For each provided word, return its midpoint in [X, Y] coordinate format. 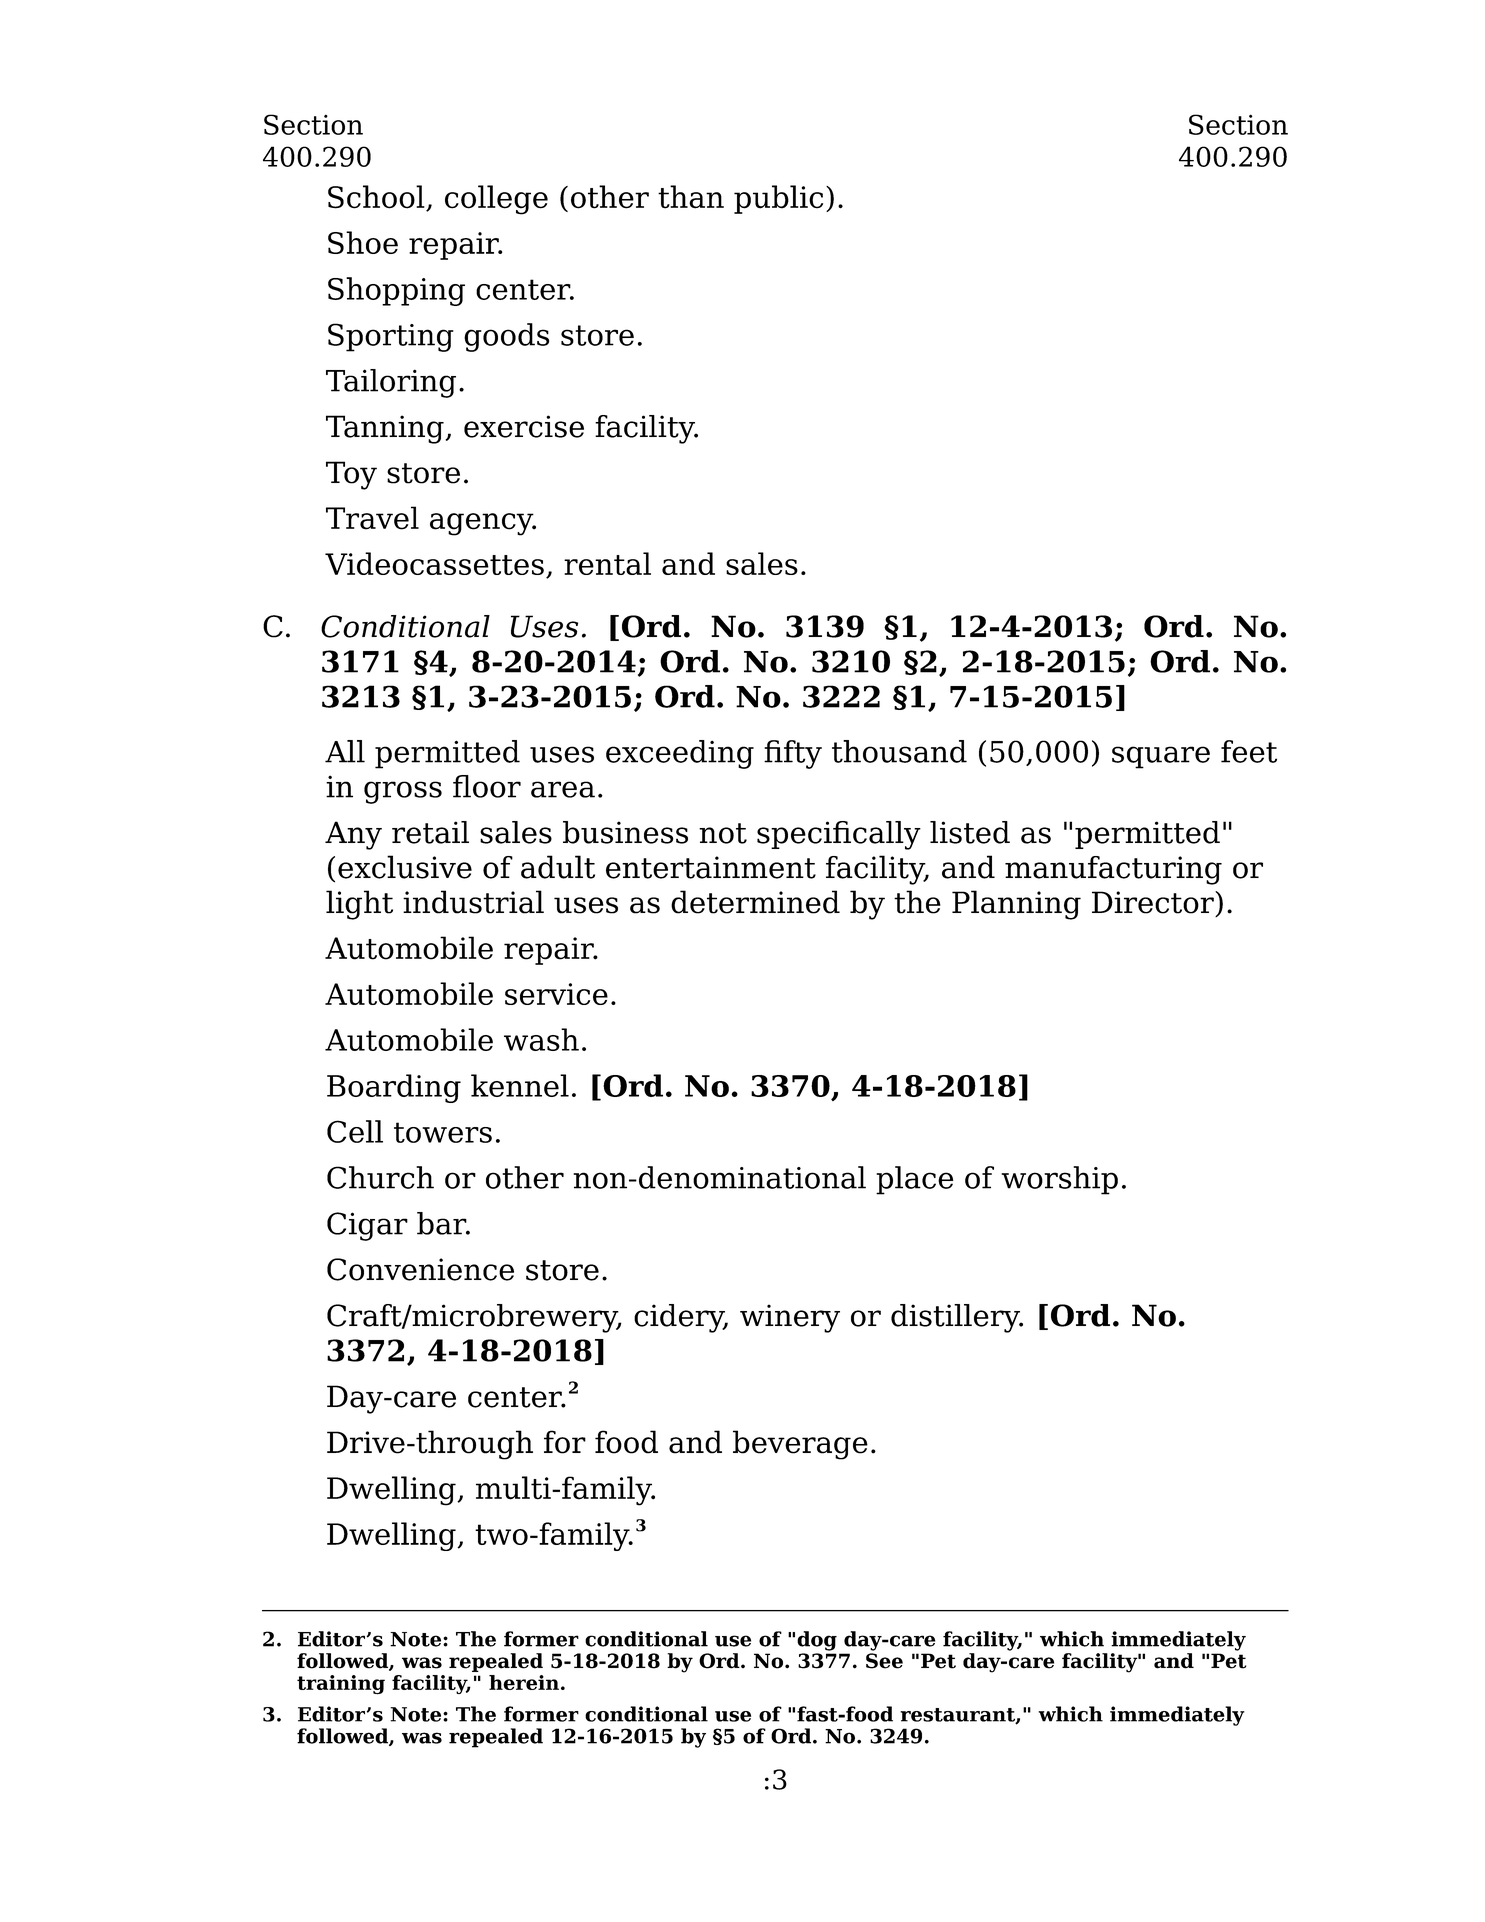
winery [790, 1318]
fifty [793, 754]
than [691, 197]
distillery [956, 1318]
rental [607, 563]
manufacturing [1113, 870]
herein [524, 1682]
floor [487, 786]
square [1161, 757]
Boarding [394, 1088]
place [914, 1180]
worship [1059, 1180]
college [496, 200]
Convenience [420, 1269]
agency [483, 524]
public [778, 199]
